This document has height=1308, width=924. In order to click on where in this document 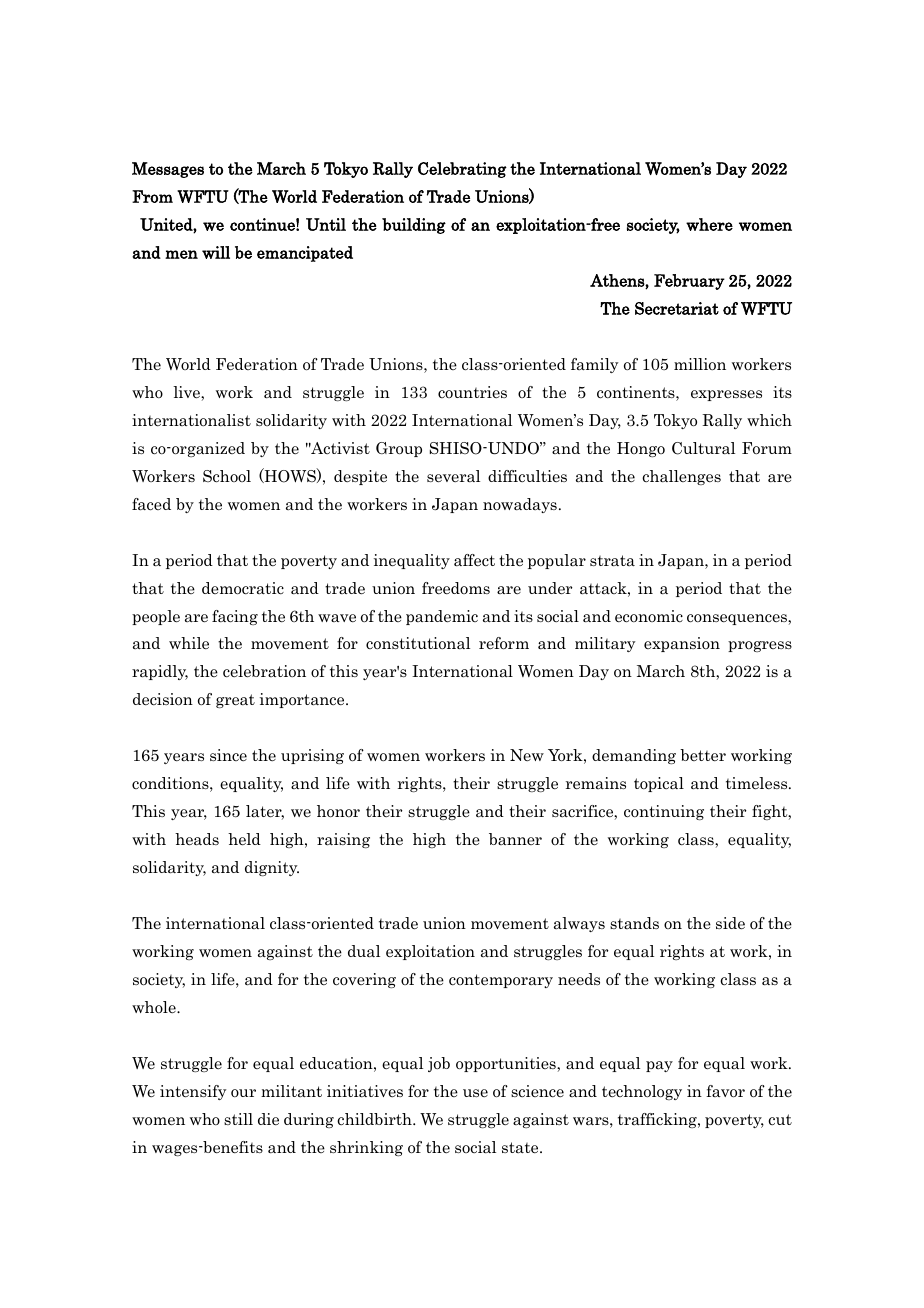, I will do `click(709, 224)`.
